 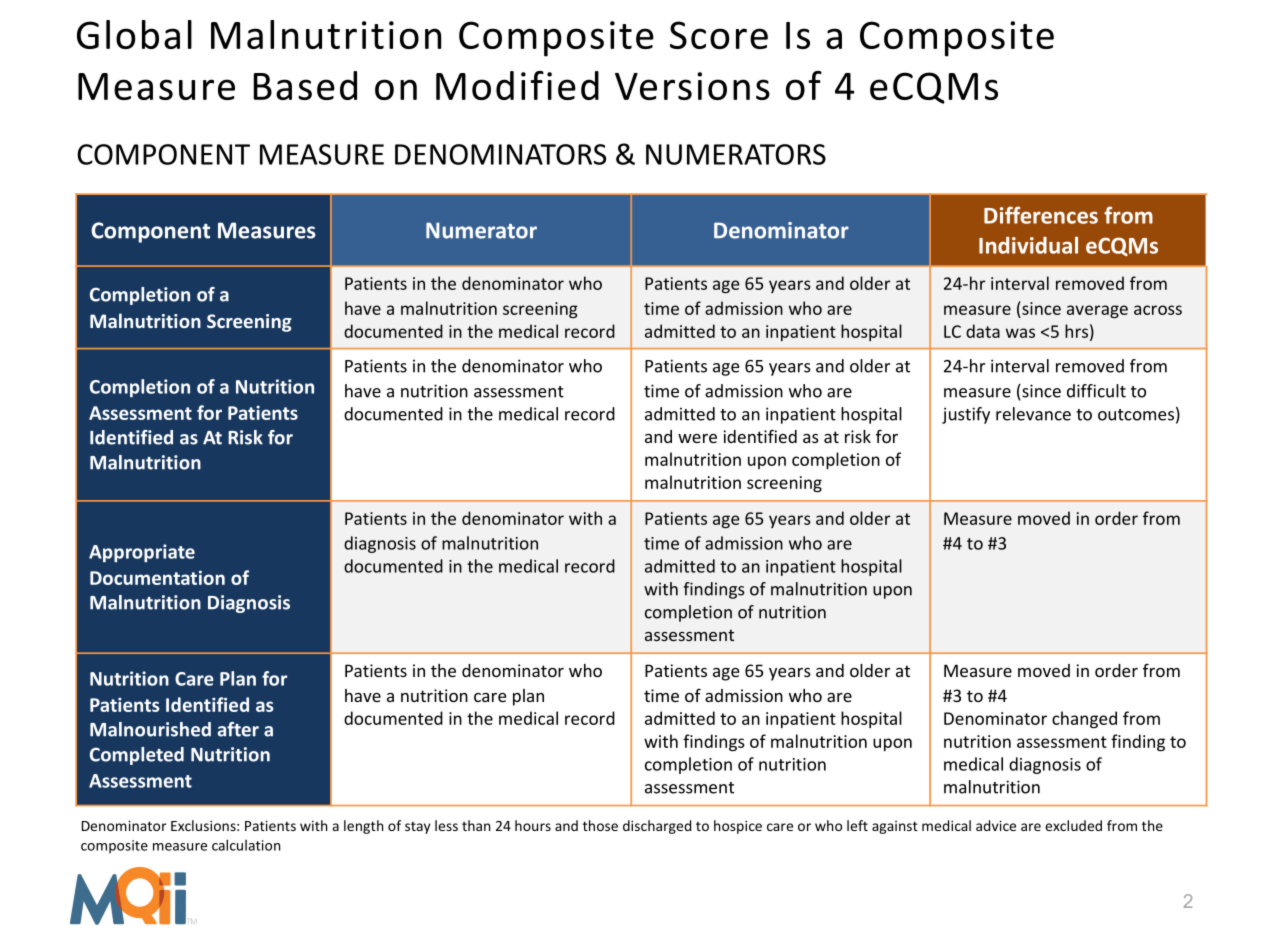 I want to click on Score, so click(x=719, y=35).
